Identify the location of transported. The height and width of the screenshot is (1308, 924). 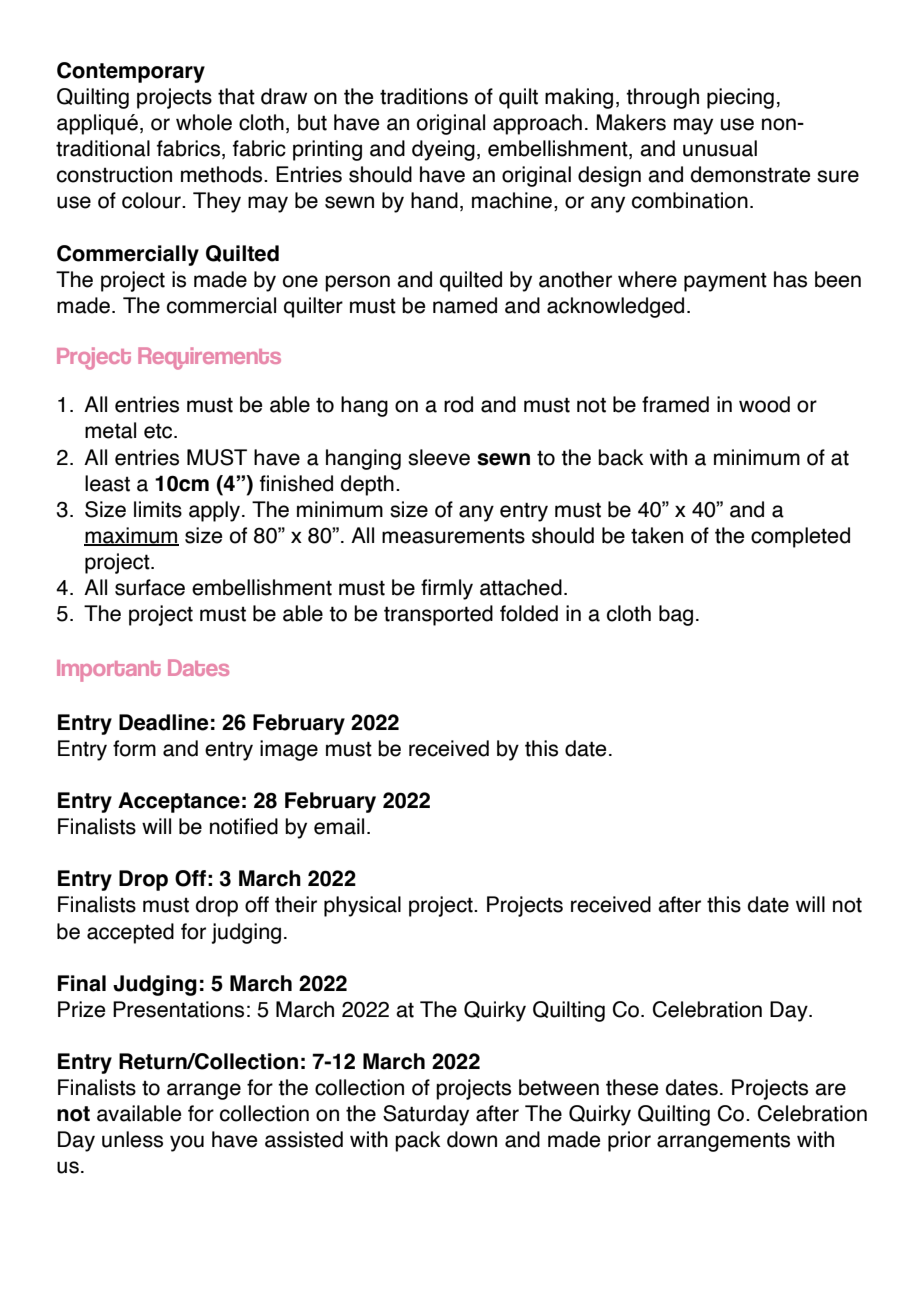
(438, 615).
